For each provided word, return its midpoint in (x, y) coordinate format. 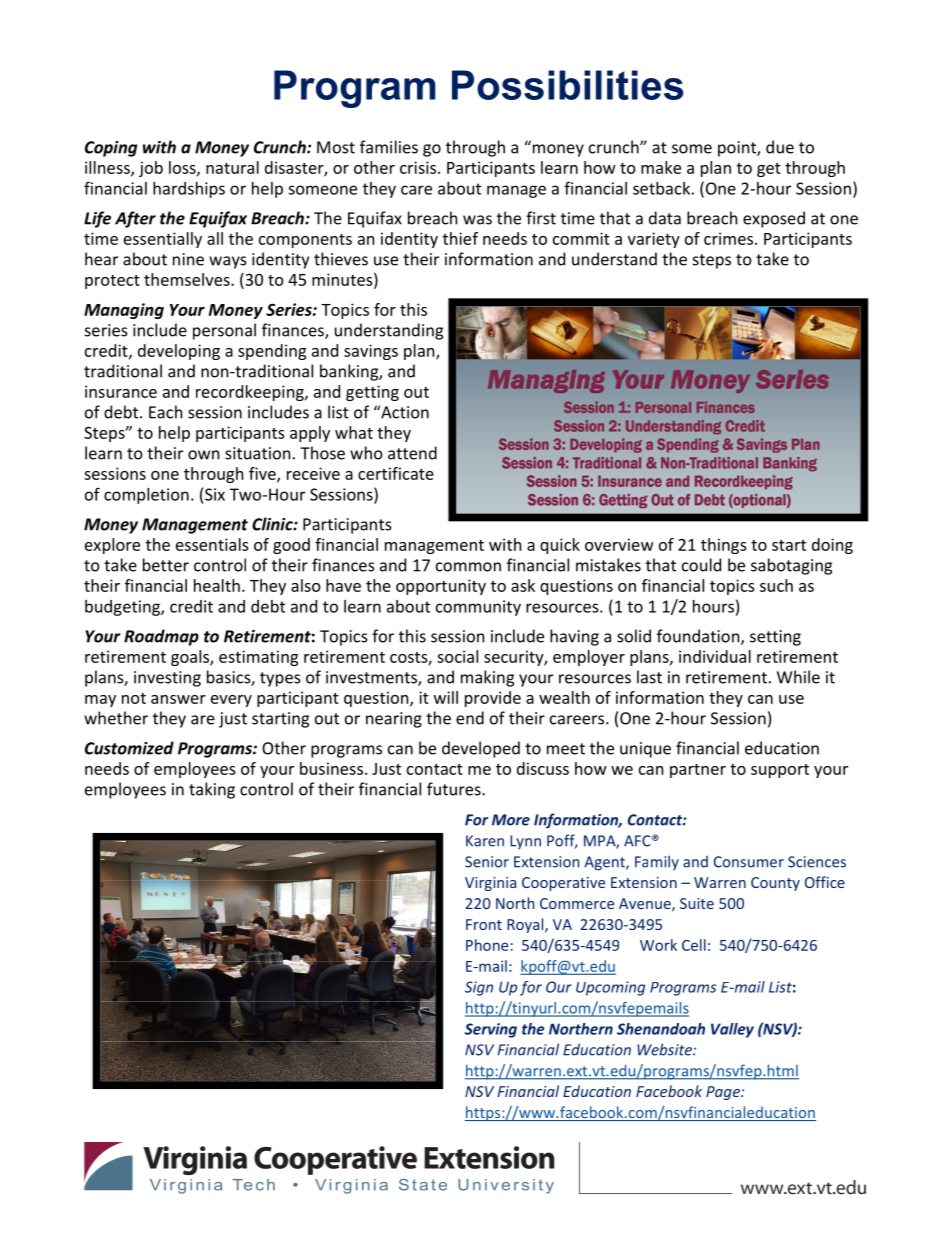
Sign (479, 988)
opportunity (441, 587)
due (780, 147)
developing (179, 352)
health (217, 585)
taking (212, 790)
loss (183, 168)
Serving (491, 1030)
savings (371, 352)
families (389, 147)
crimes (730, 238)
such (776, 585)
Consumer (749, 862)
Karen (485, 841)
